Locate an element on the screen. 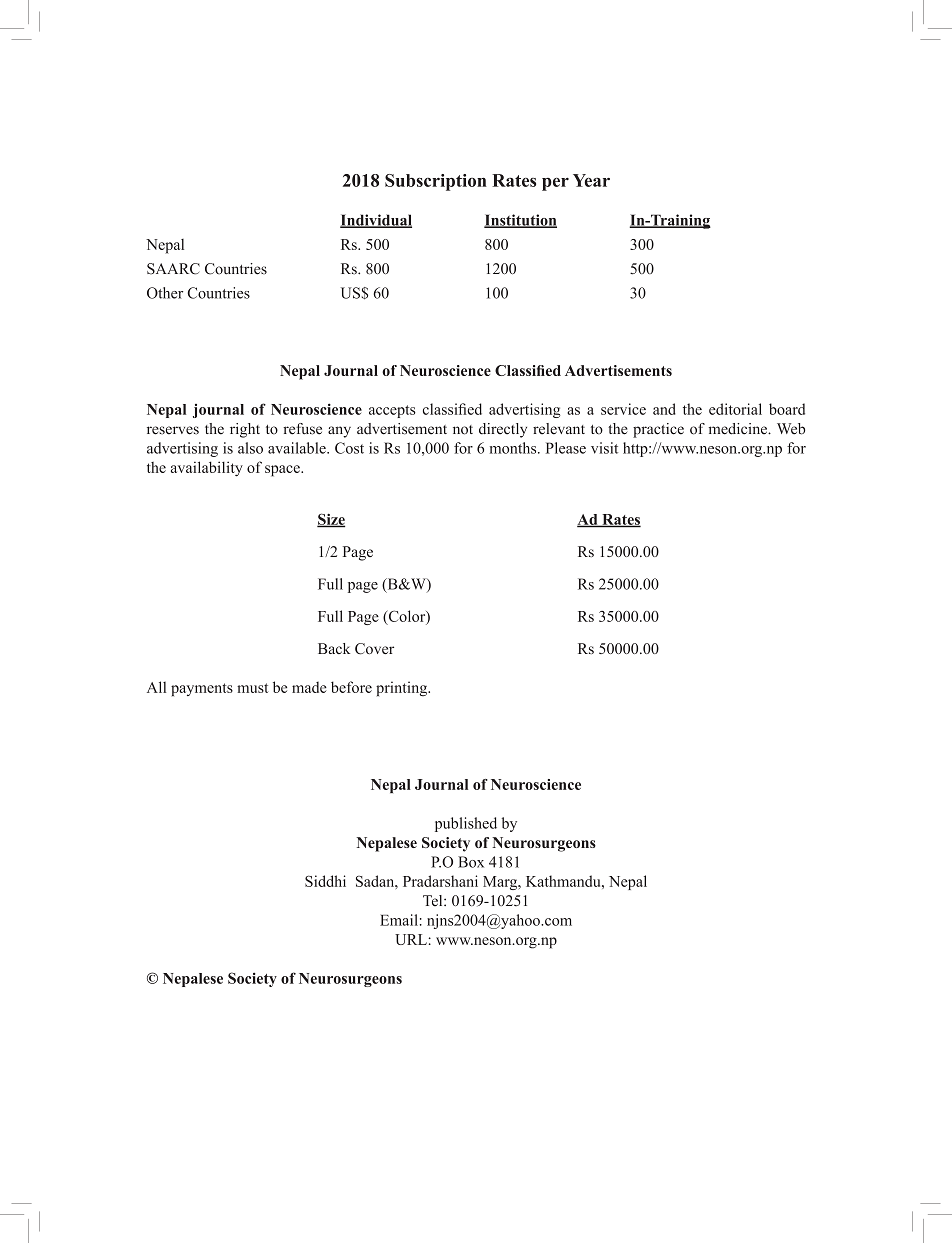  must is located at coordinates (252, 688).
